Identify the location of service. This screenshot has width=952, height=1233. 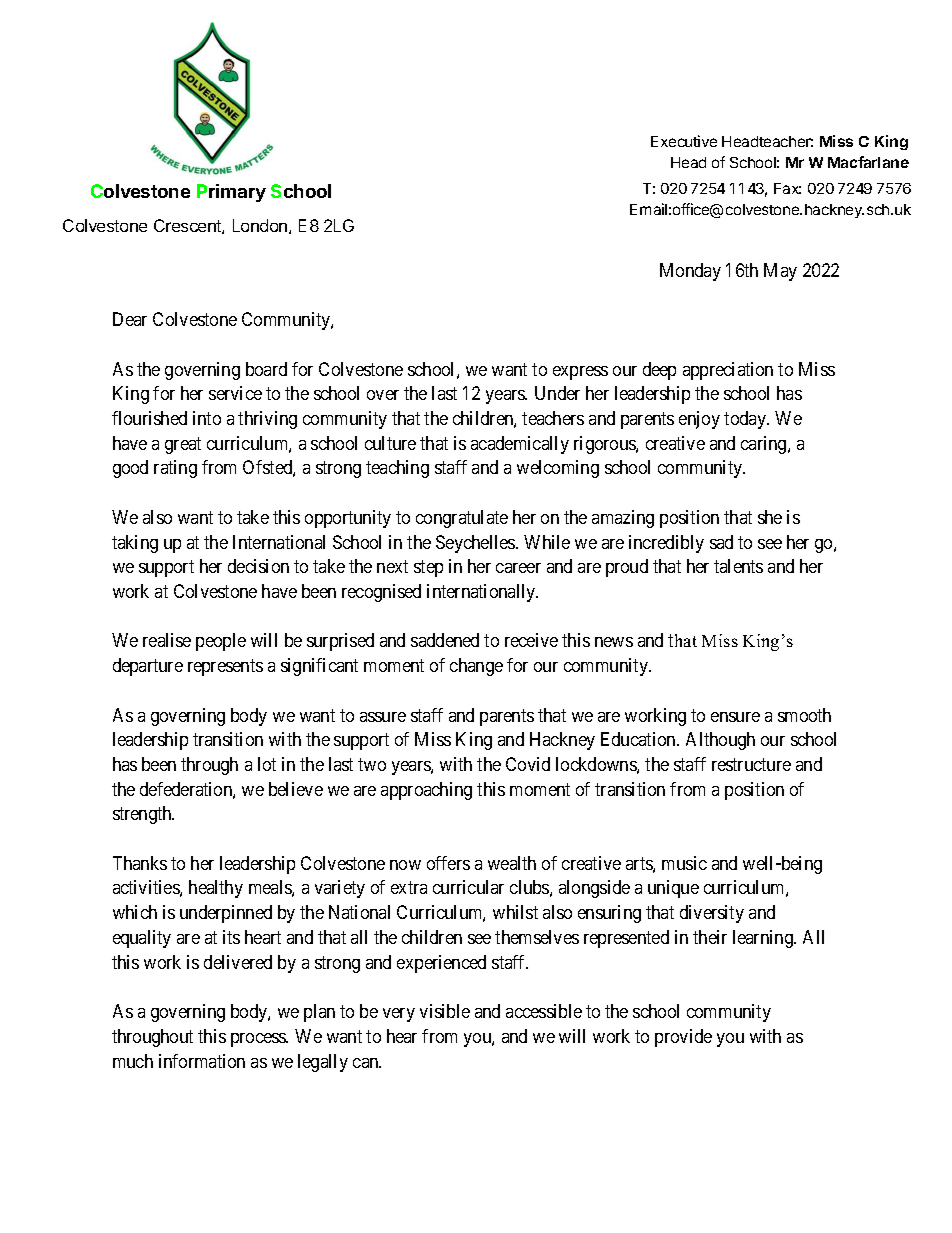
(235, 393).
